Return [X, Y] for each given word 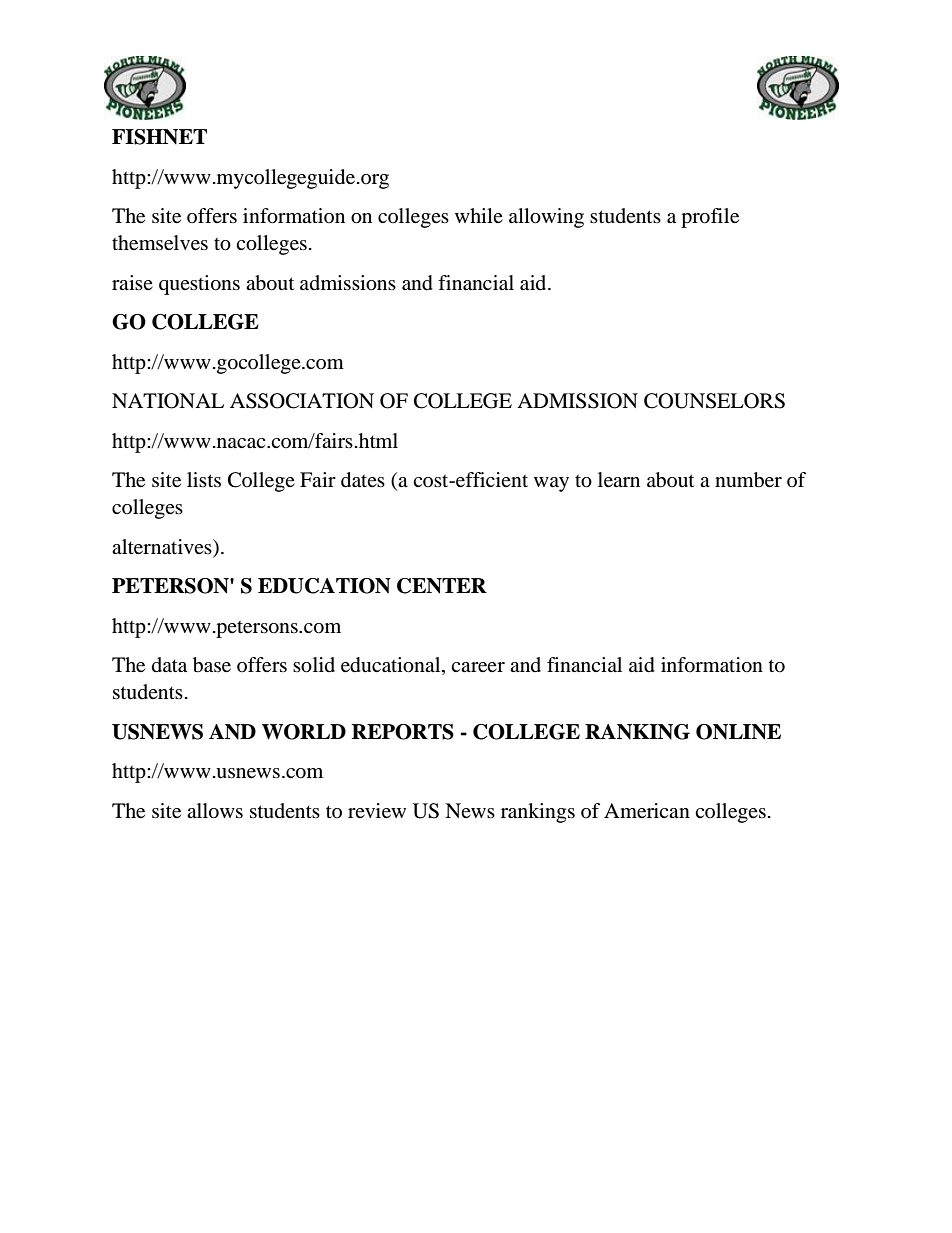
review [377, 811]
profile [710, 218]
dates [363, 480]
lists [204, 479]
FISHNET [159, 137]
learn [619, 480]
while [479, 215]
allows [215, 811]
